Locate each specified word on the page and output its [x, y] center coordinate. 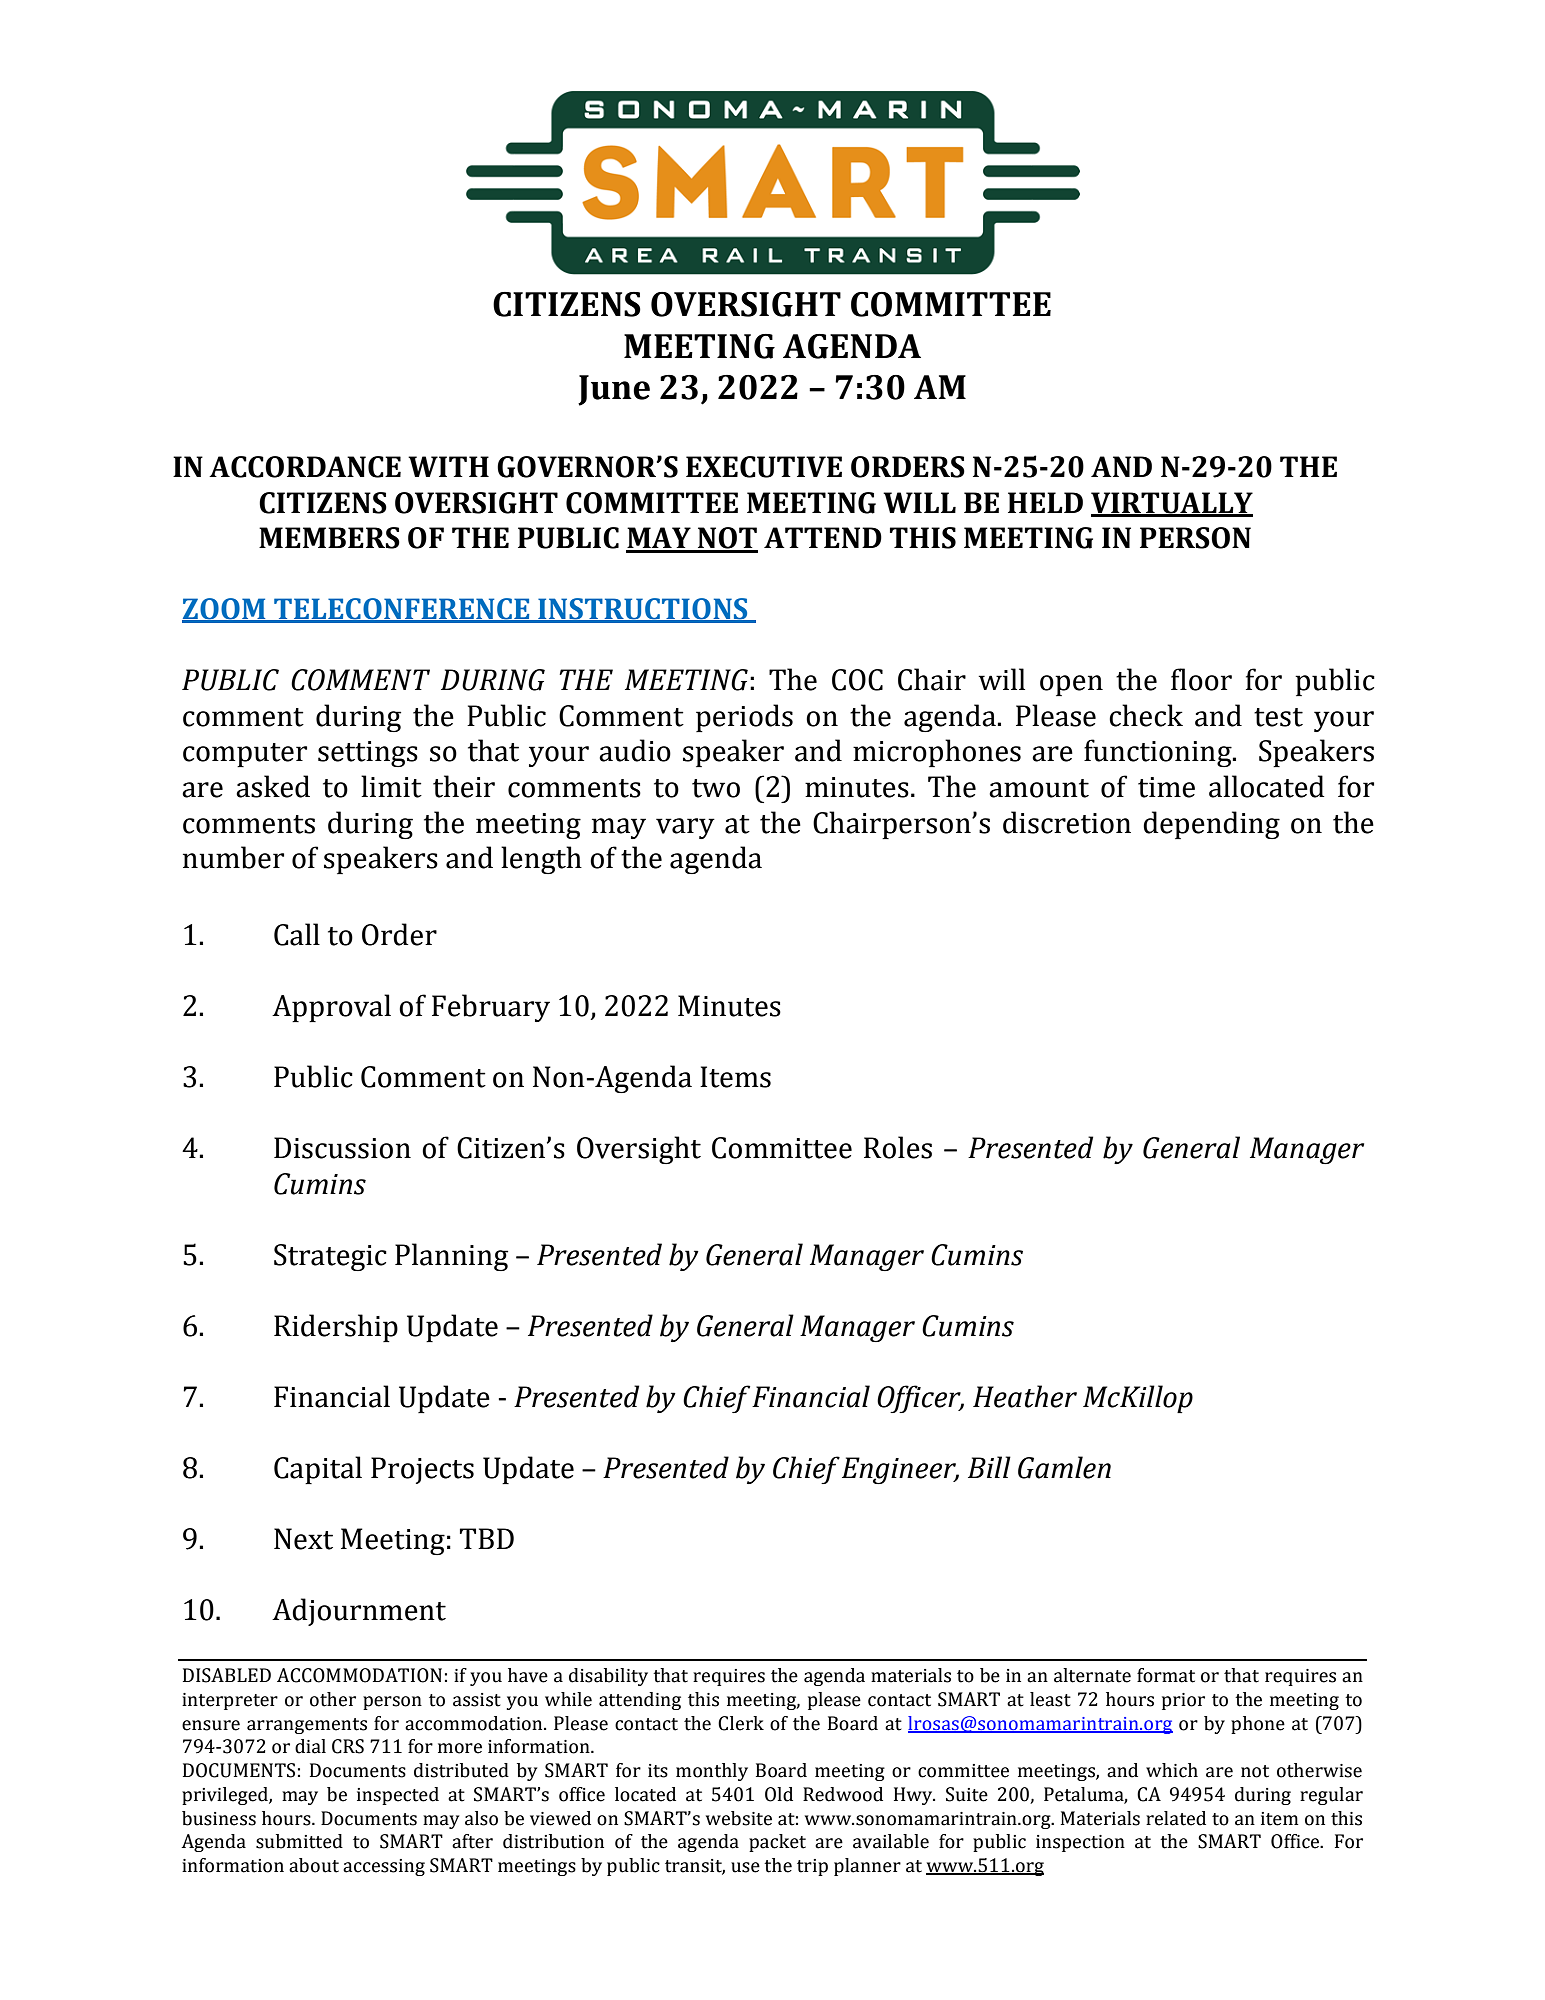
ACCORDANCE [305, 467]
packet [777, 1843]
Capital [318, 1470]
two [716, 788]
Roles [898, 1147]
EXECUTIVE [764, 467]
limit [391, 786]
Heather [1025, 1396]
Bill [989, 1467]
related [1176, 1818]
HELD [1045, 502]
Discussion [342, 1148]
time [1166, 787]
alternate [1092, 1675]
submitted [299, 1841]
